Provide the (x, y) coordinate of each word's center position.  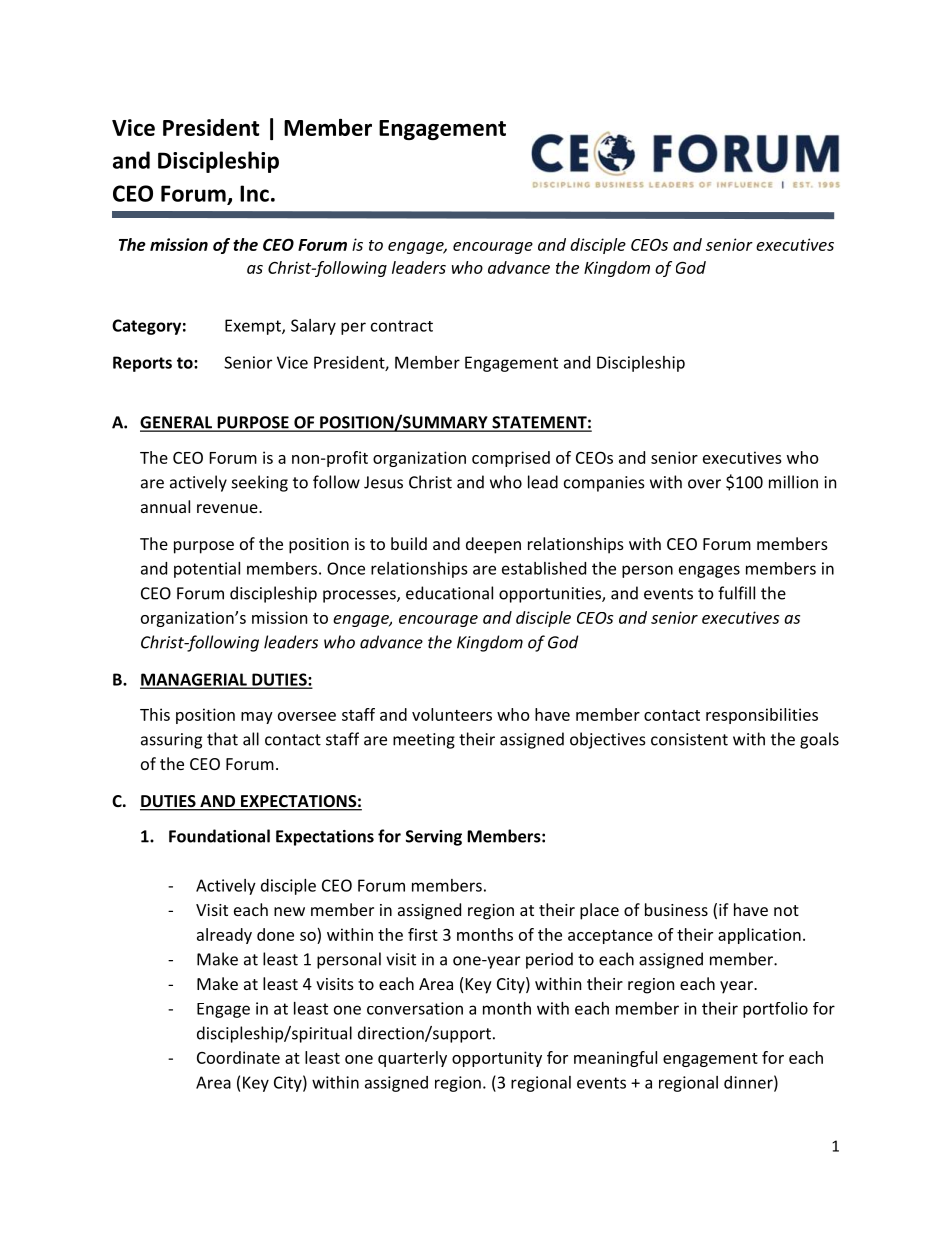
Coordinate (238, 1057)
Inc (254, 193)
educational (449, 593)
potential (207, 570)
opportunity (497, 1059)
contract (402, 326)
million (793, 482)
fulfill (736, 593)
